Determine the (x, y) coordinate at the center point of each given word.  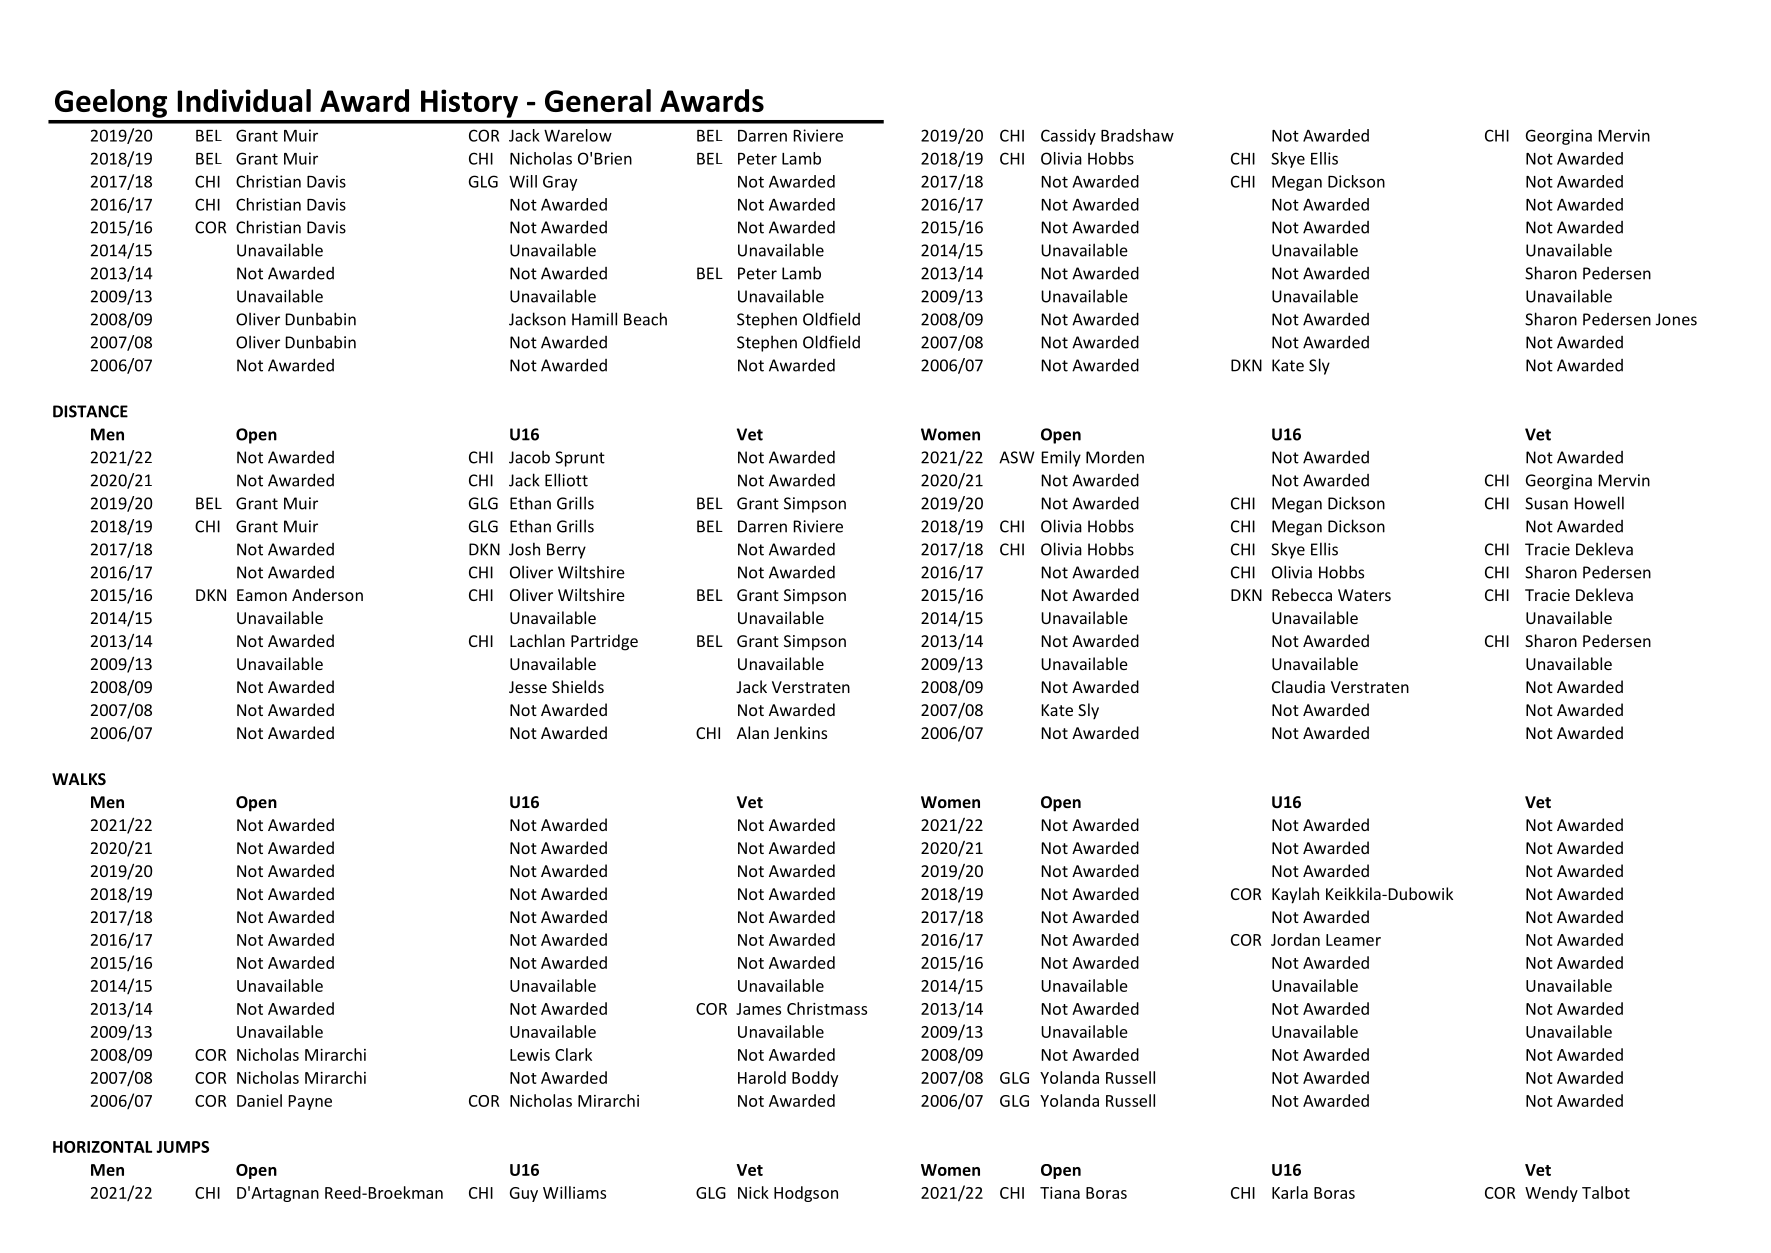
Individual (244, 100)
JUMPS (182, 1147)
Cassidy (1068, 137)
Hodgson (806, 1194)
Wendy (1551, 1194)
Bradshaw (1137, 135)
